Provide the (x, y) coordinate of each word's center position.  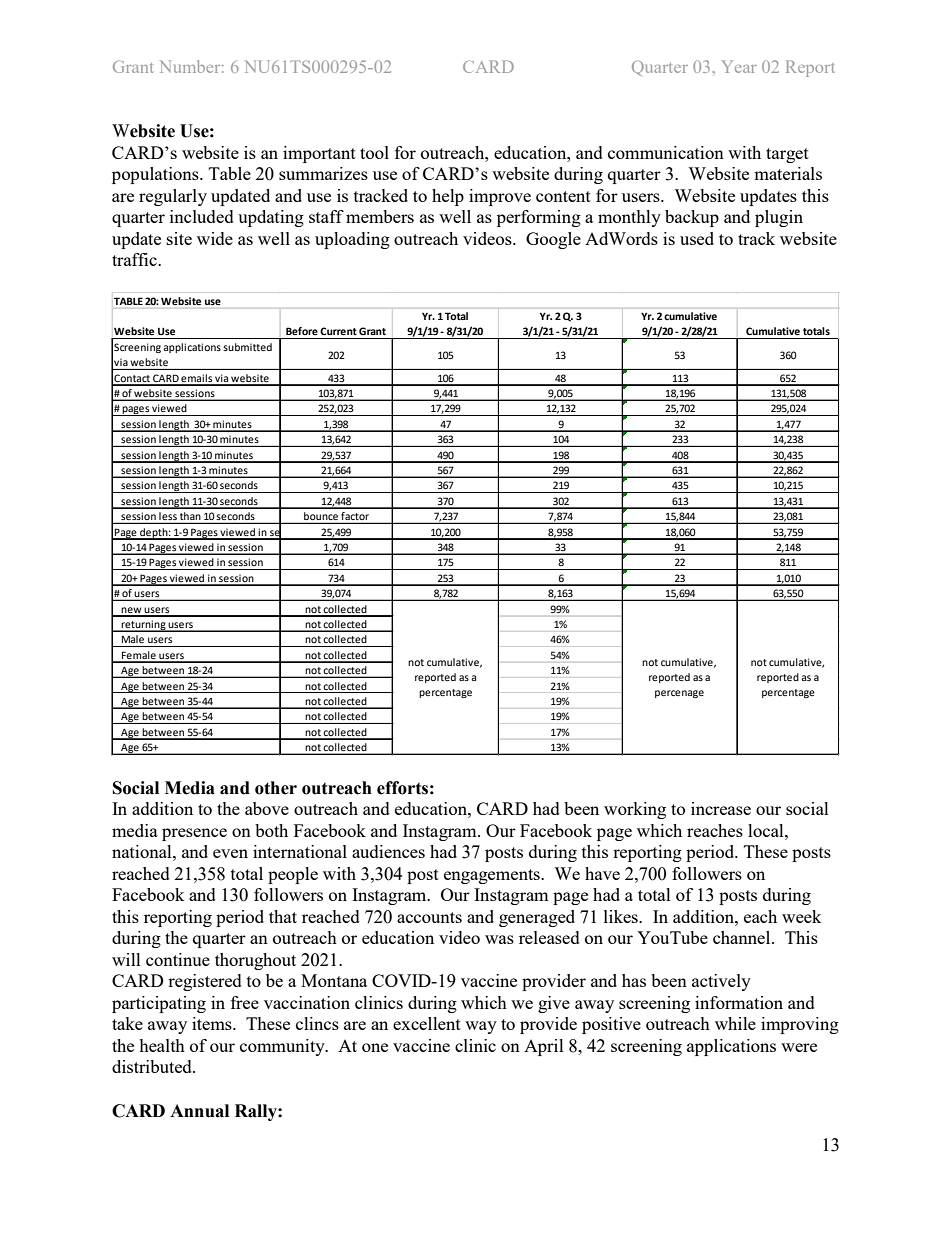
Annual (199, 1111)
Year (739, 66)
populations (156, 175)
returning (144, 626)
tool (374, 152)
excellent (427, 1023)
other (276, 788)
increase (721, 808)
